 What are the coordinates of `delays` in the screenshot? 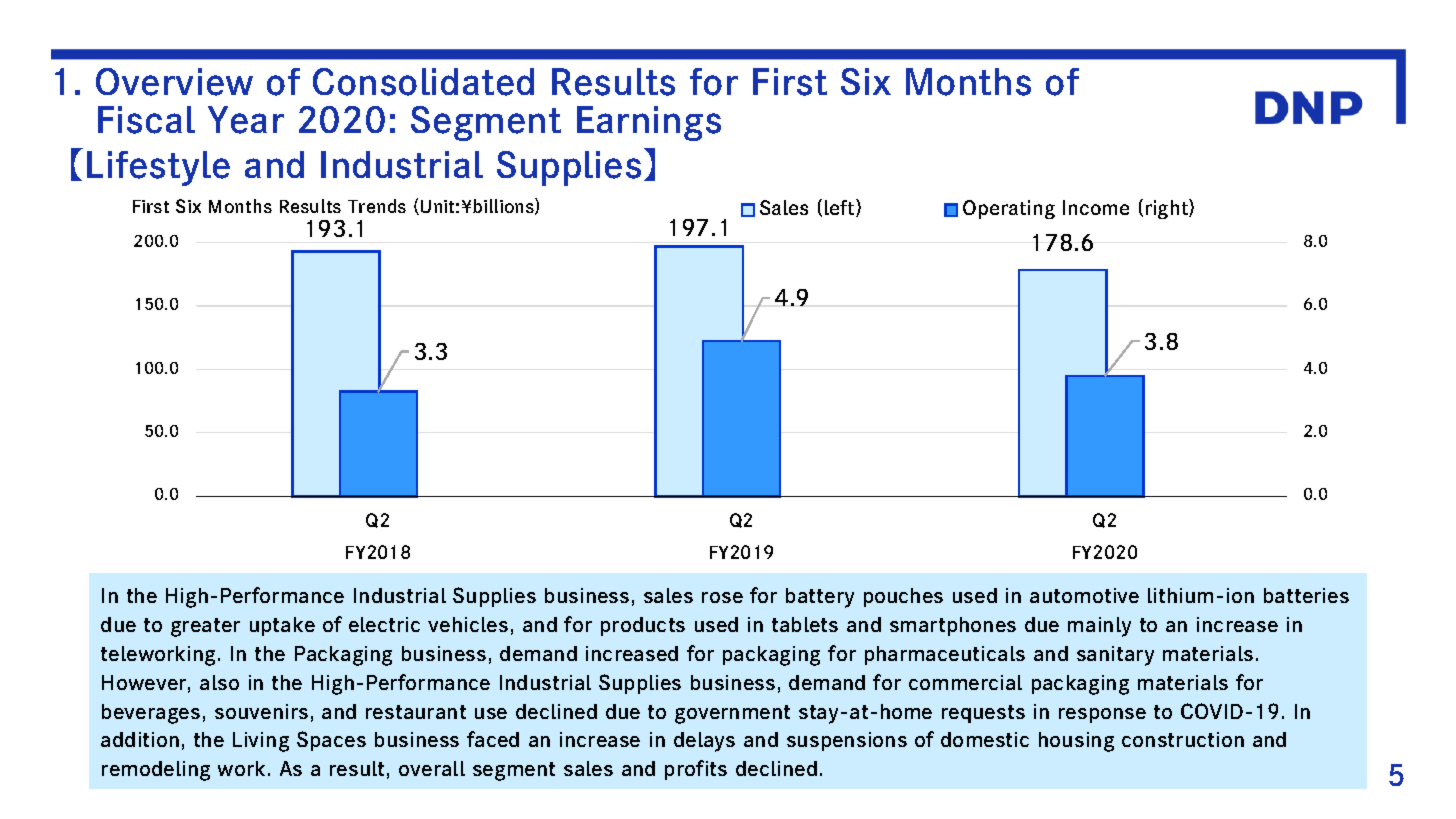 It's located at (704, 742).
